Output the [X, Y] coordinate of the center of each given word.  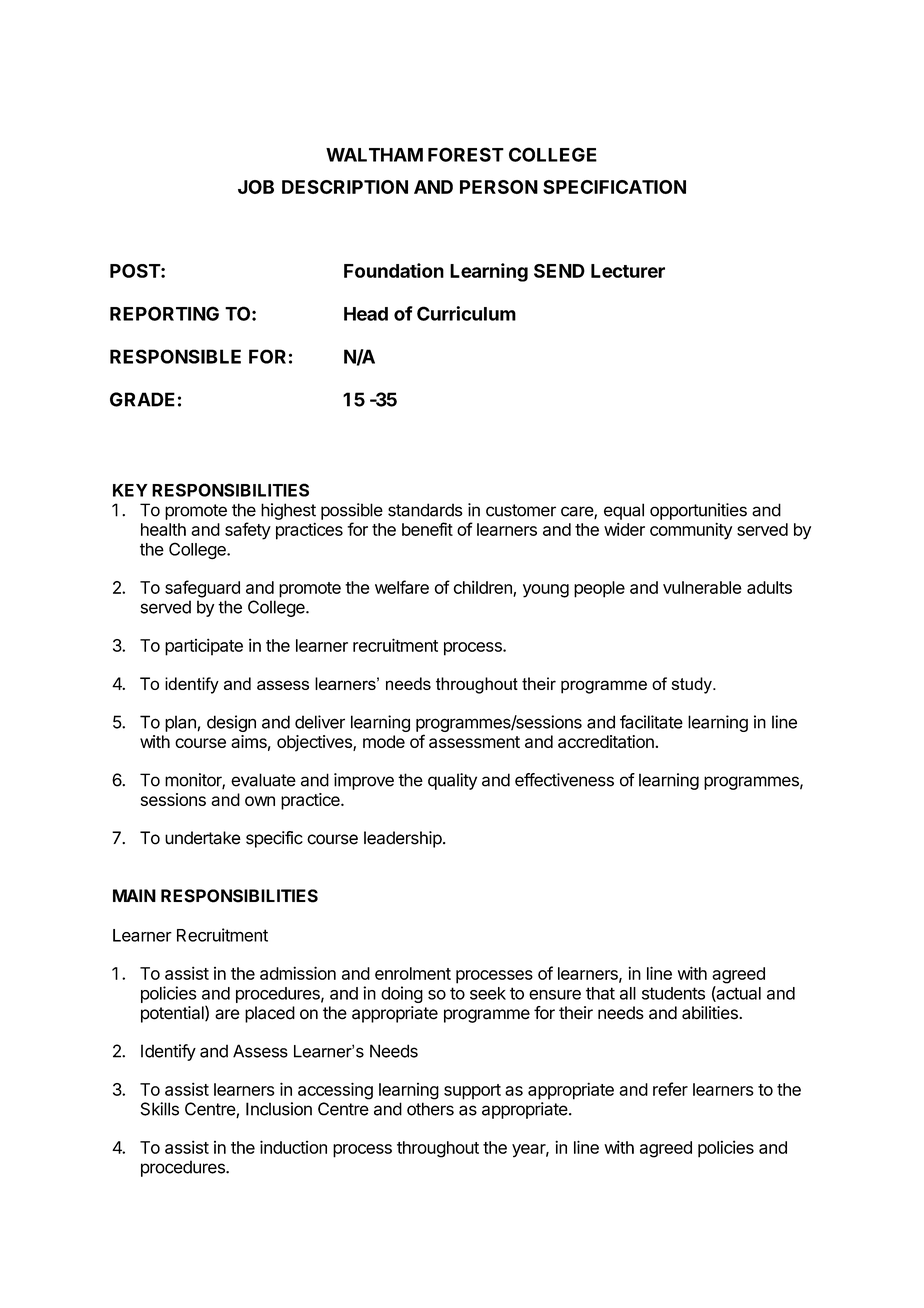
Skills [160, 1109]
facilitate [651, 722]
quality [452, 781]
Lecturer [628, 271]
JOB [256, 187]
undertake [203, 838]
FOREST [466, 154]
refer [670, 1089]
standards [425, 510]
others [430, 1109]
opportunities [698, 511]
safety [248, 531]
